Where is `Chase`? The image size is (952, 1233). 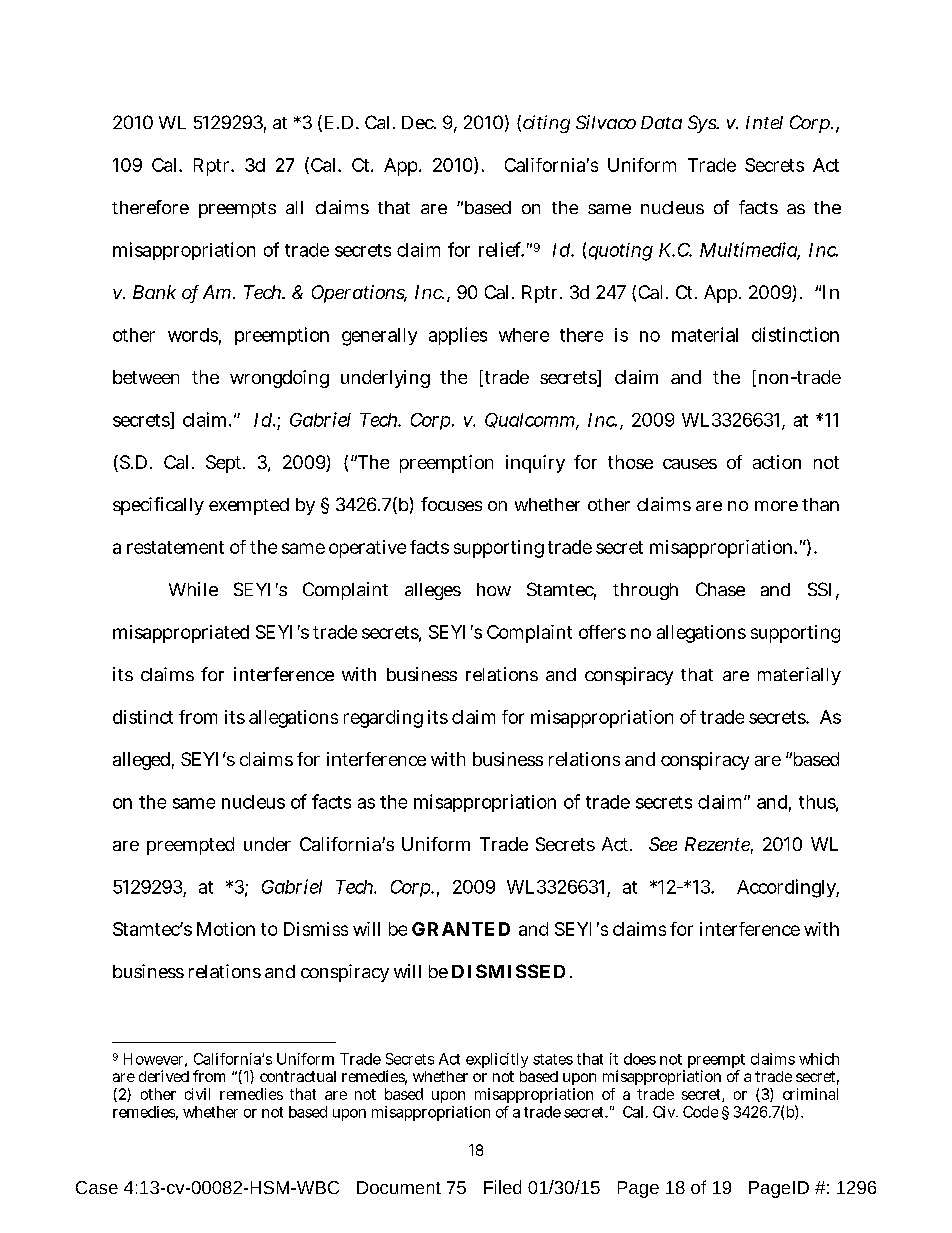
Chase is located at coordinates (720, 589).
